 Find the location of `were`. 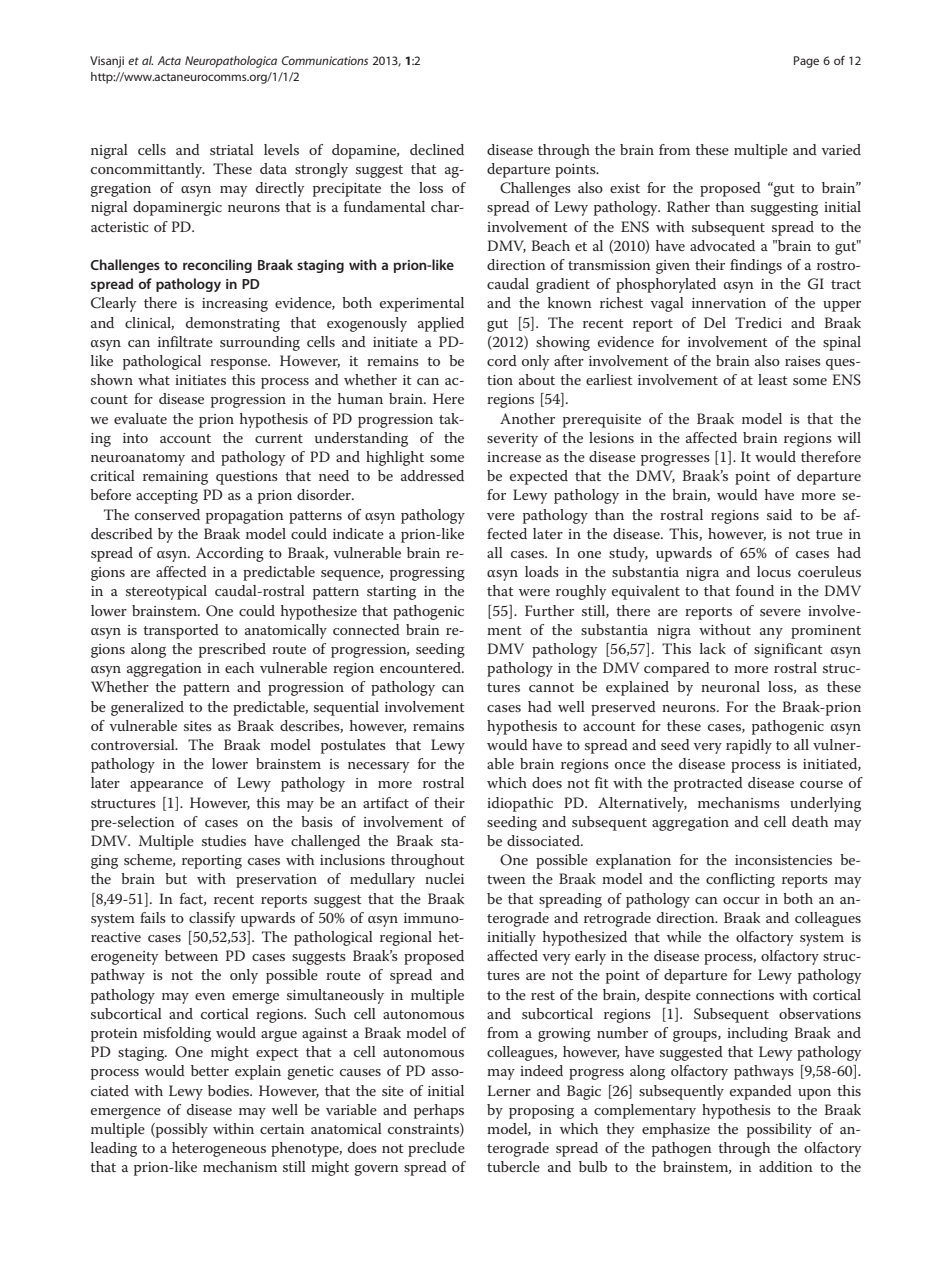

were is located at coordinates (534, 592).
